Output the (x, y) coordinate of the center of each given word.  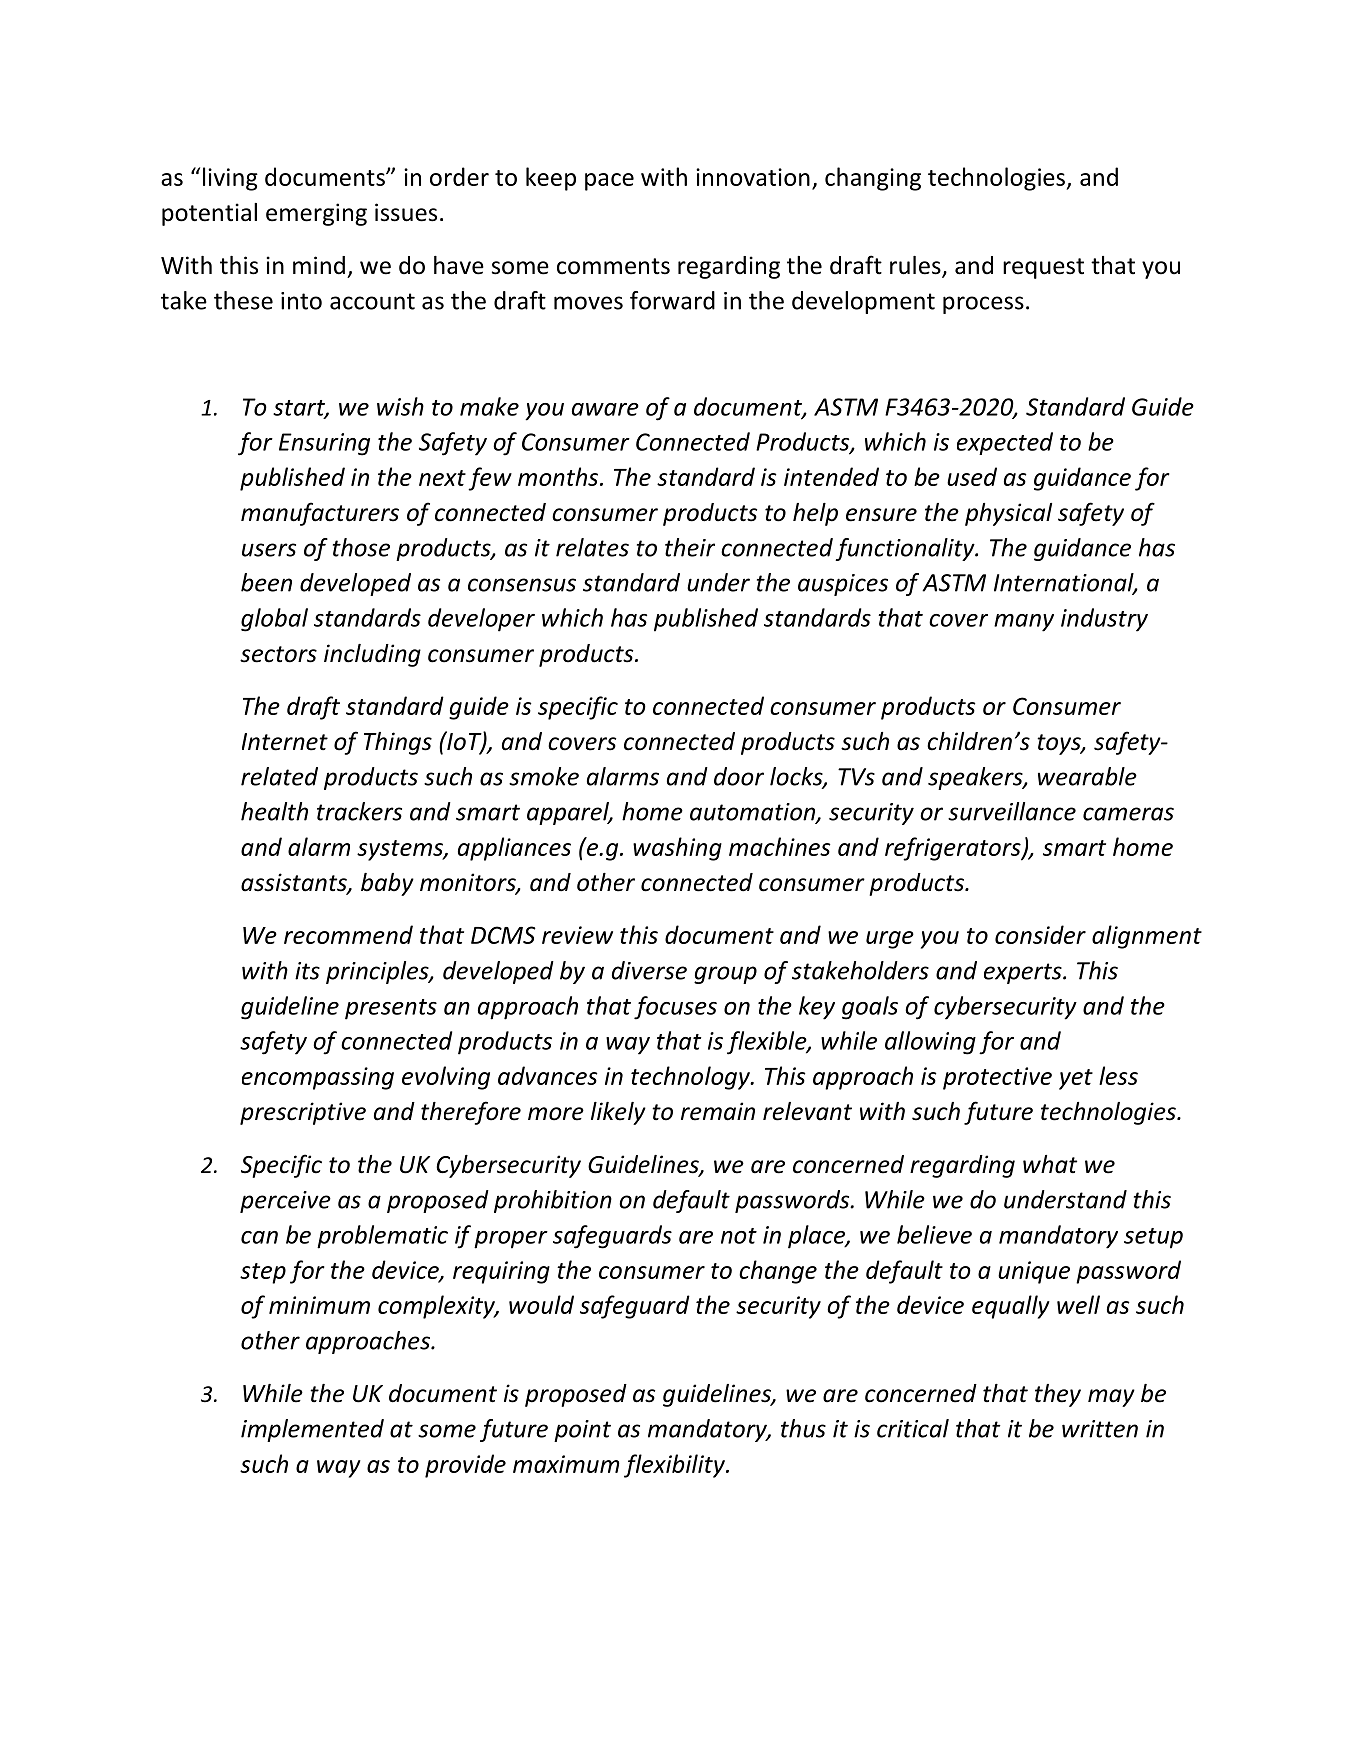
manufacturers (320, 514)
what (1050, 1164)
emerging (316, 214)
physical (1008, 514)
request (1043, 268)
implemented (312, 1430)
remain (718, 1111)
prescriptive (303, 1113)
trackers (359, 811)
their (690, 547)
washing (677, 849)
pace (609, 182)
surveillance (1012, 811)
